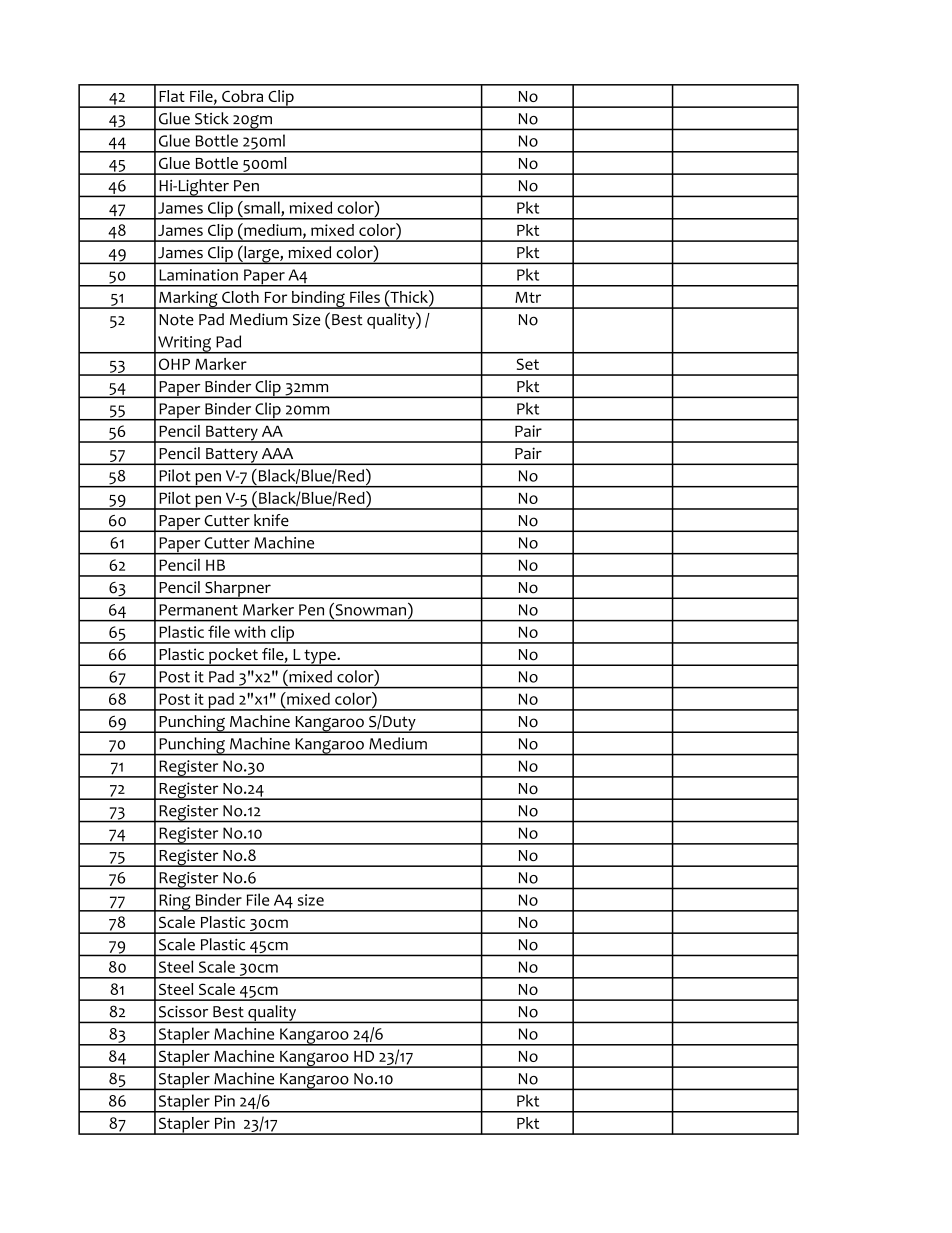 This document has width=952, height=1233. What do you see at coordinates (528, 364) in the document?
I see `Set` at bounding box center [528, 364].
